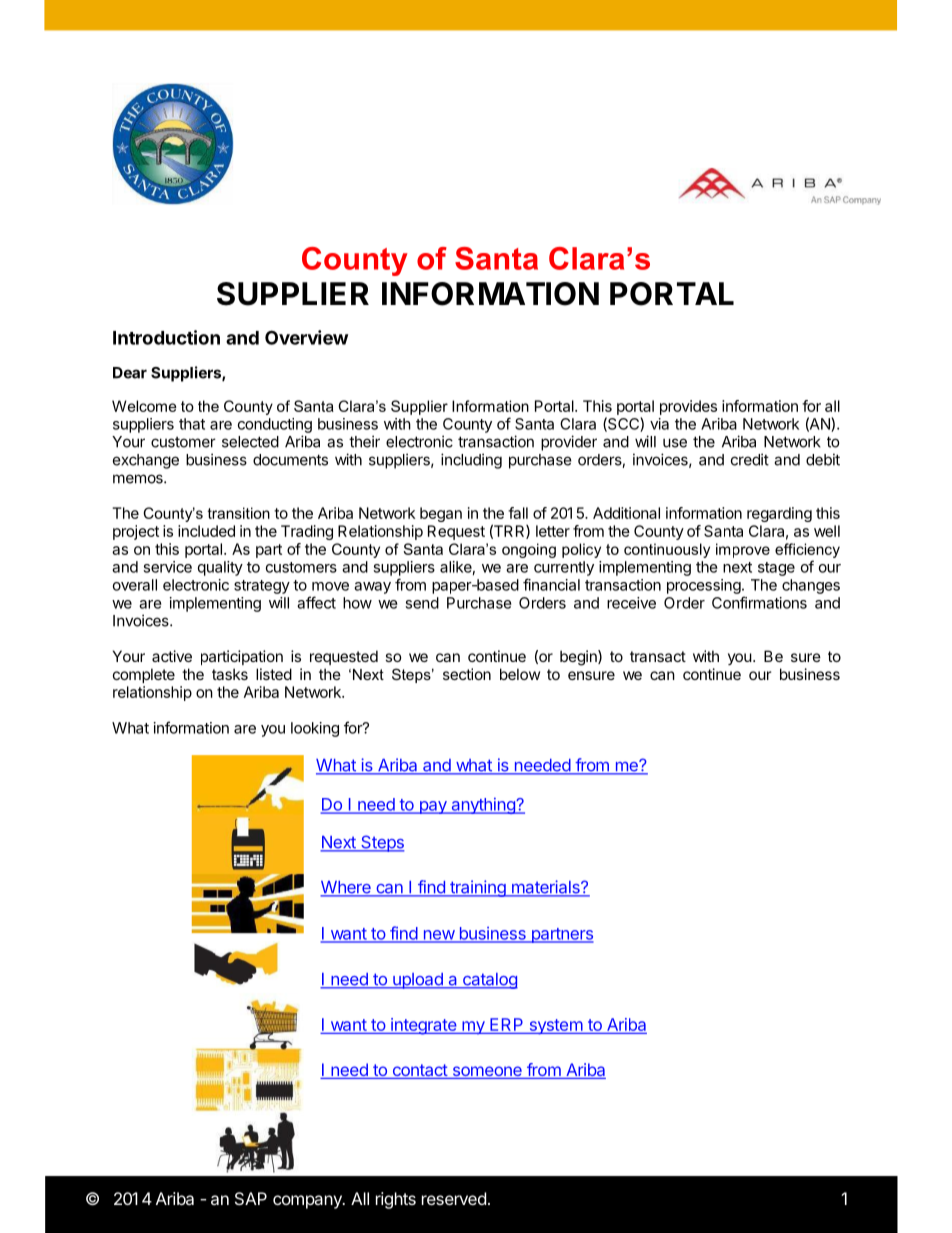  What do you see at coordinates (688, 407) in the image?
I see `provides` at bounding box center [688, 407].
